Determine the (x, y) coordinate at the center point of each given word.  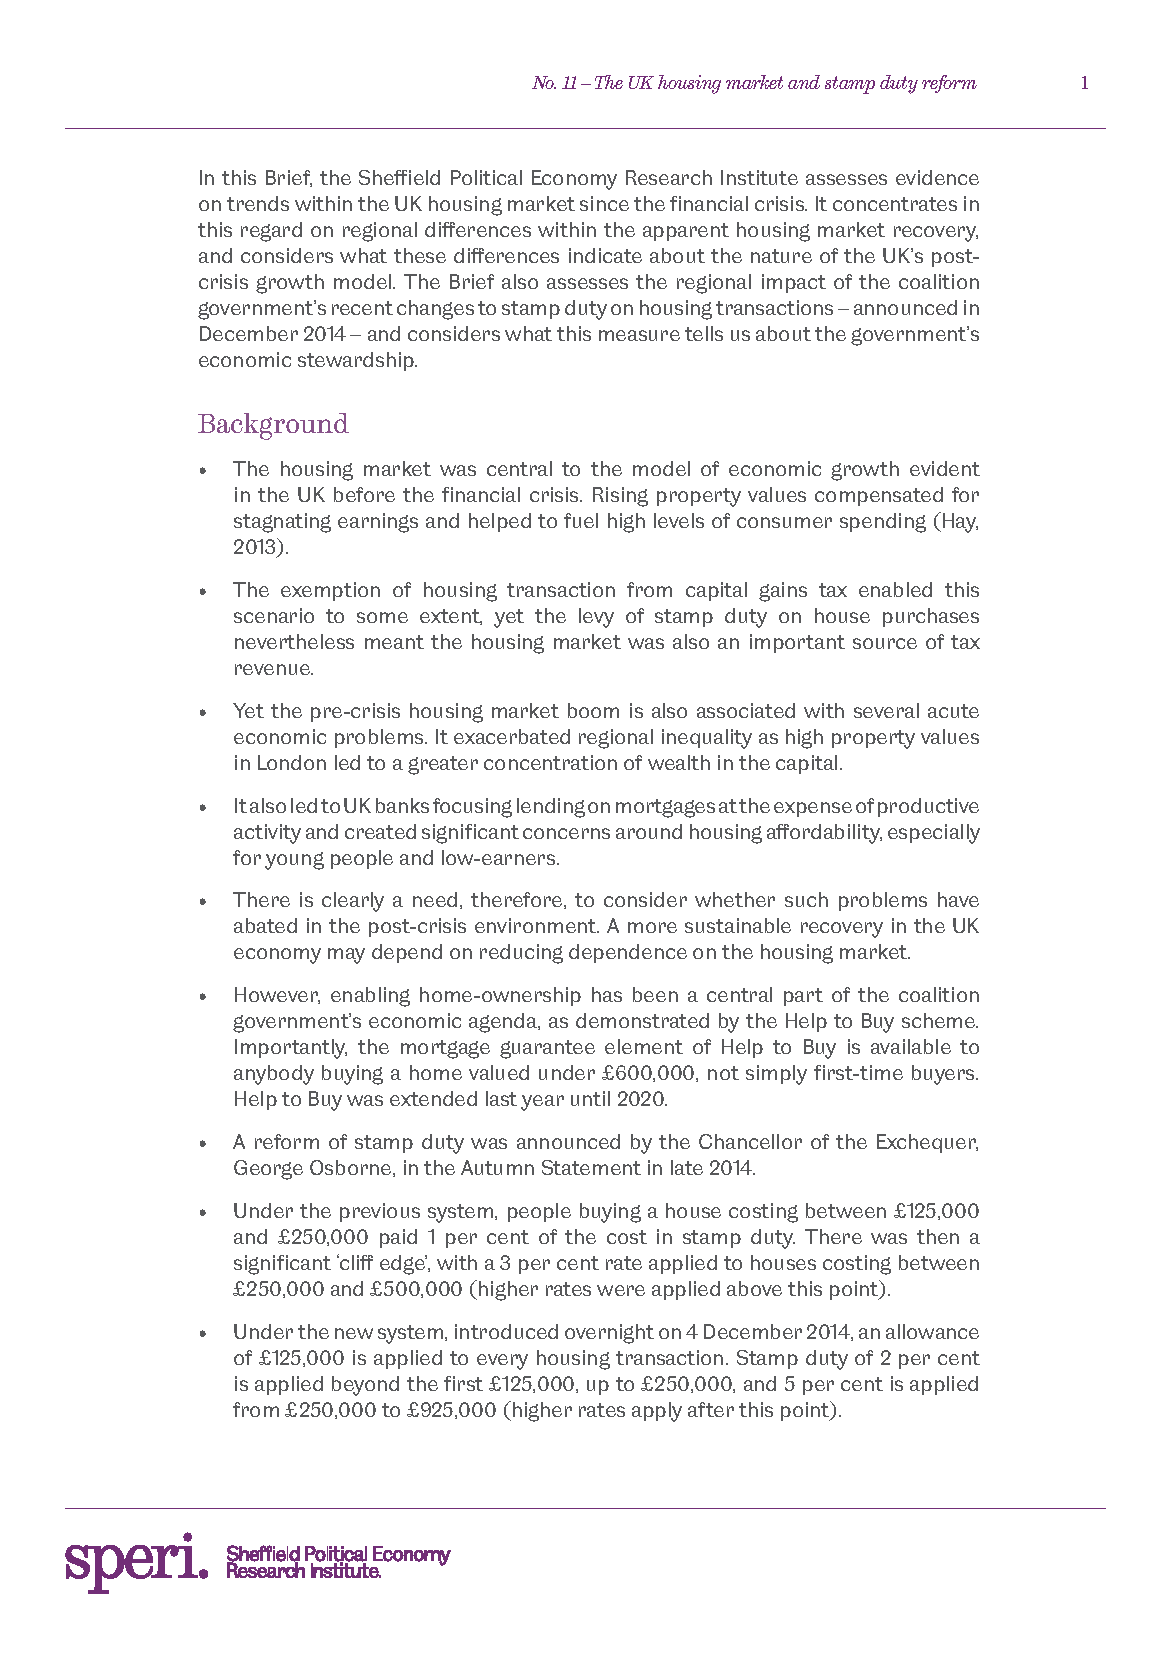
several (886, 710)
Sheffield (399, 177)
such (806, 899)
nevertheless (294, 641)
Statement (591, 1167)
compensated (879, 496)
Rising (620, 497)
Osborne (352, 1168)
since (604, 203)
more (652, 927)
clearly (353, 902)
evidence (937, 177)
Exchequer (927, 1143)
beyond (365, 1386)
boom (593, 710)
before (364, 494)
